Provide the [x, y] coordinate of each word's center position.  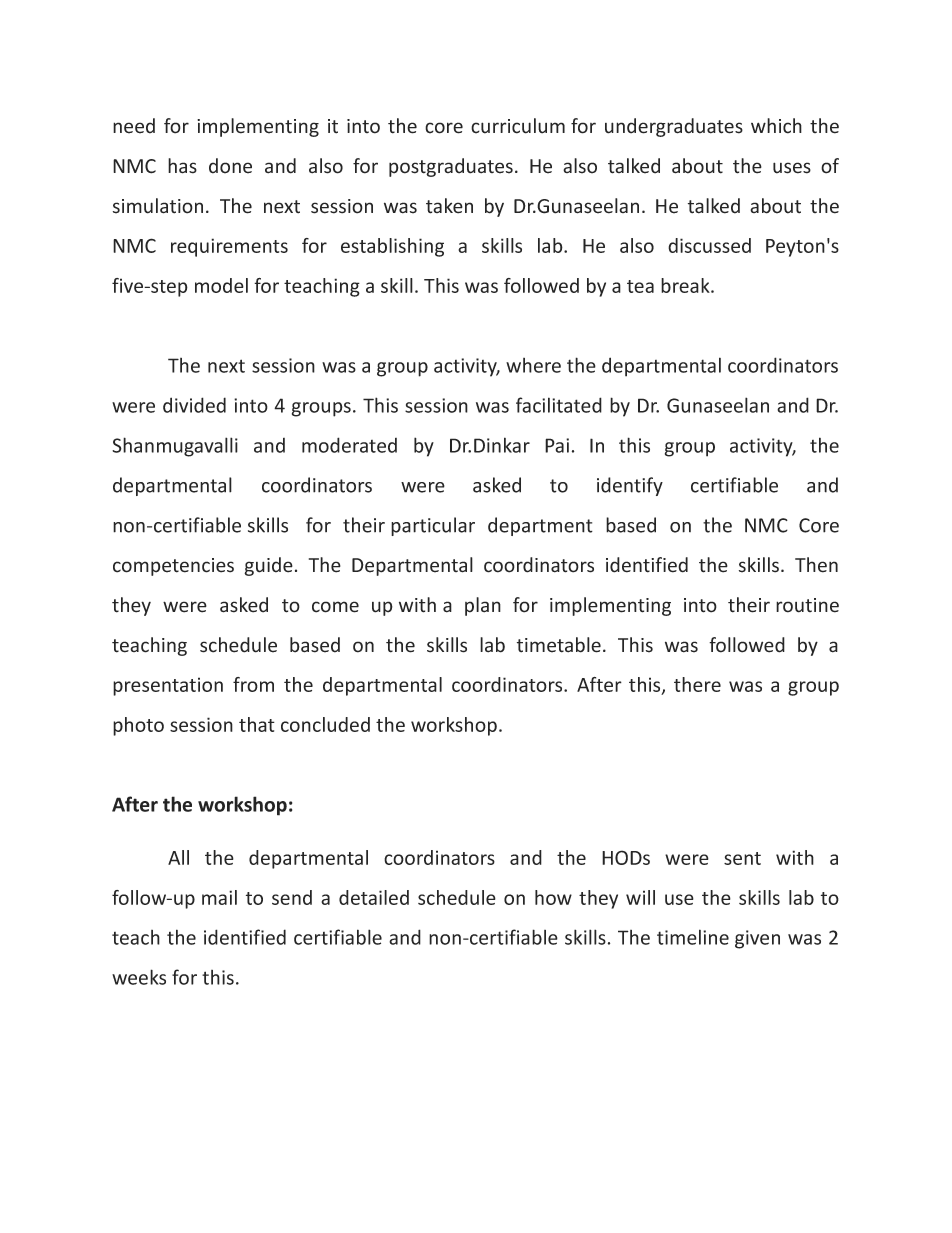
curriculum [518, 126]
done [230, 166]
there [697, 684]
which [776, 126]
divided [194, 405]
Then [816, 565]
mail [219, 897]
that [257, 724]
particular [433, 526]
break [686, 285]
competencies [173, 567]
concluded [325, 724]
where [533, 365]
